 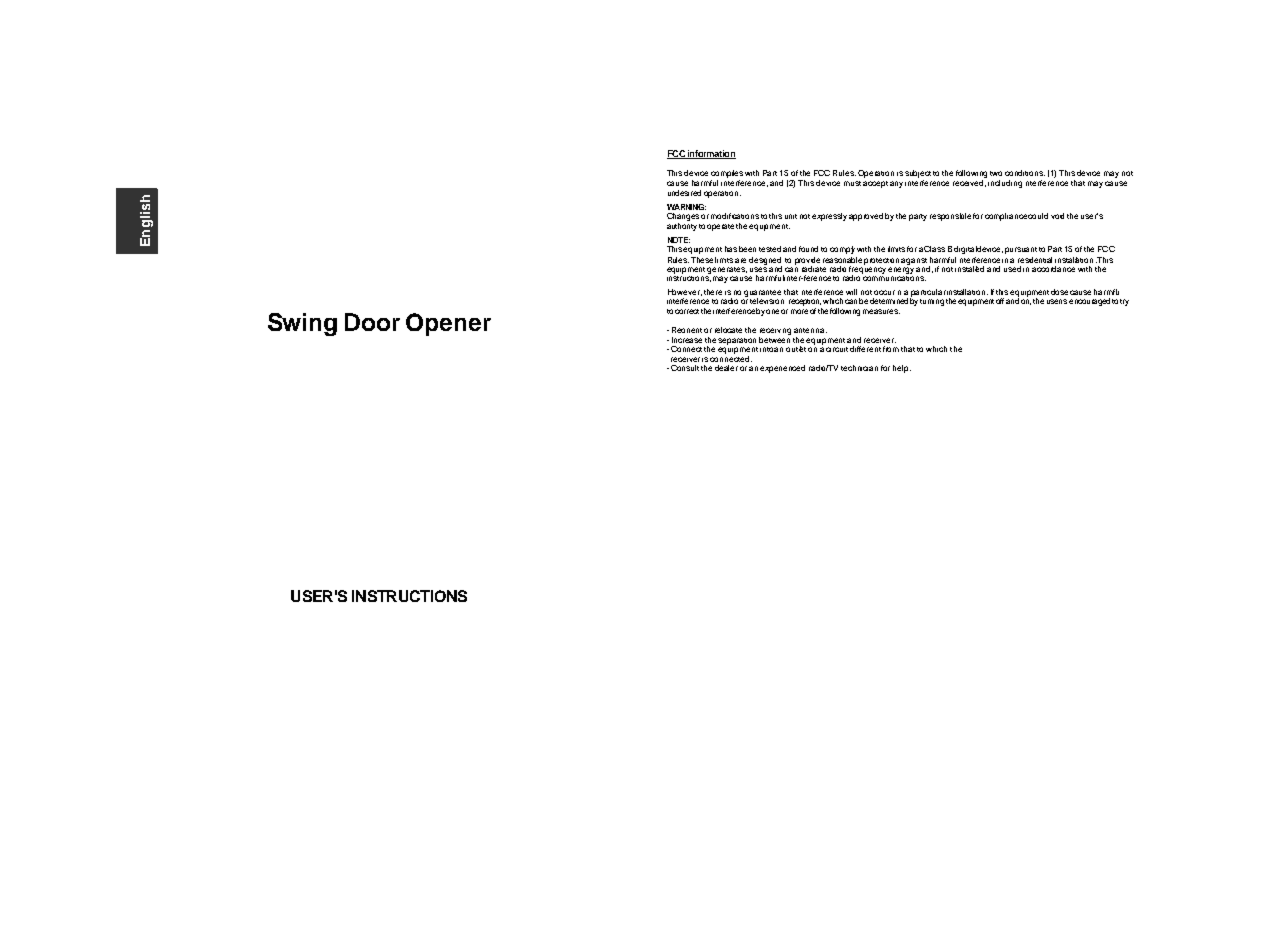 What do you see at coordinates (713, 292) in the image?
I see `there` at bounding box center [713, 292].
